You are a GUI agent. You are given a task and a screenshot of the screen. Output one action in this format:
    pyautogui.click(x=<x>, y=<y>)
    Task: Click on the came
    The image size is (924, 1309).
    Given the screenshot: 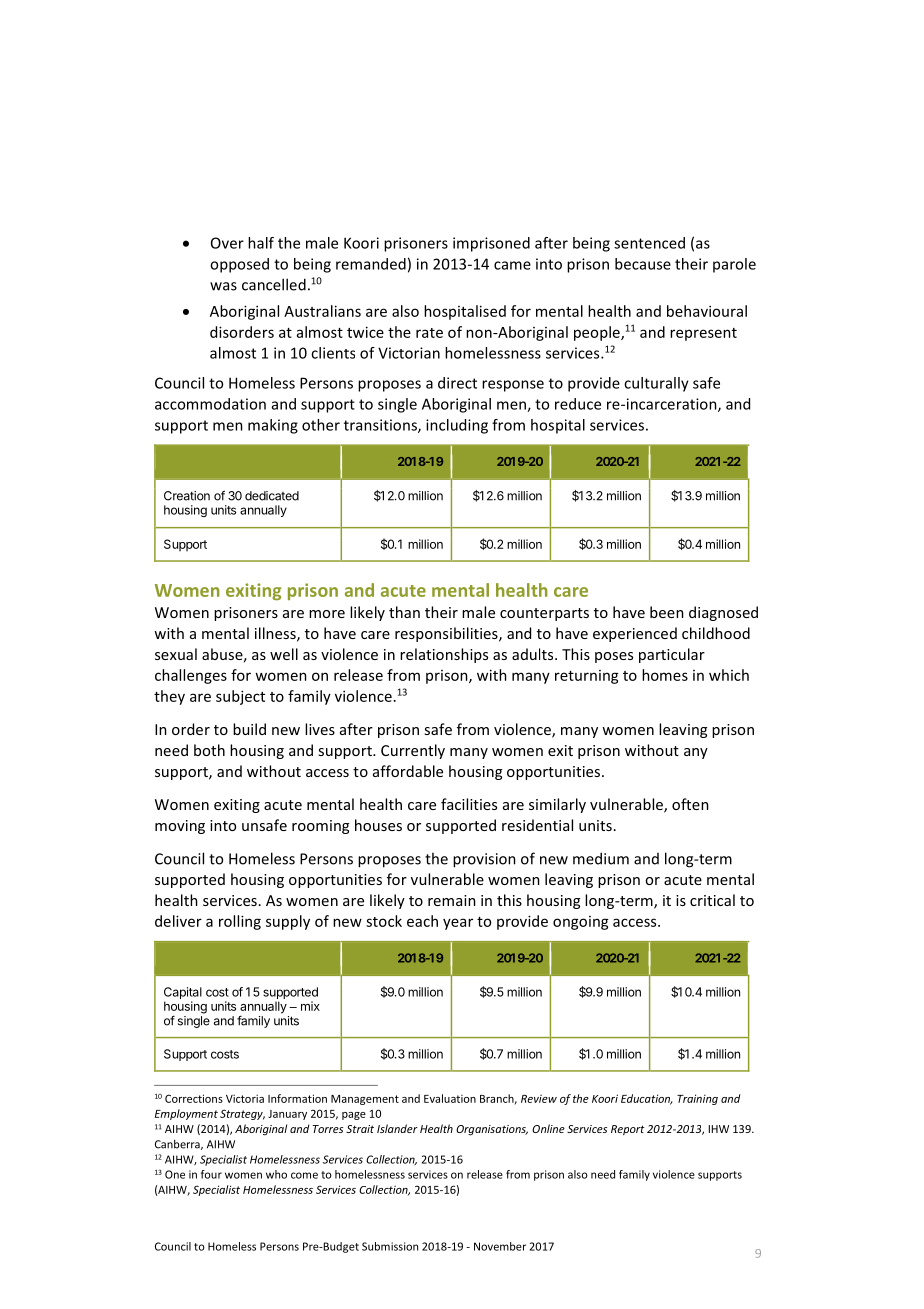 What is the action you would take?
    pyautogui.click(x=512, y=265)
